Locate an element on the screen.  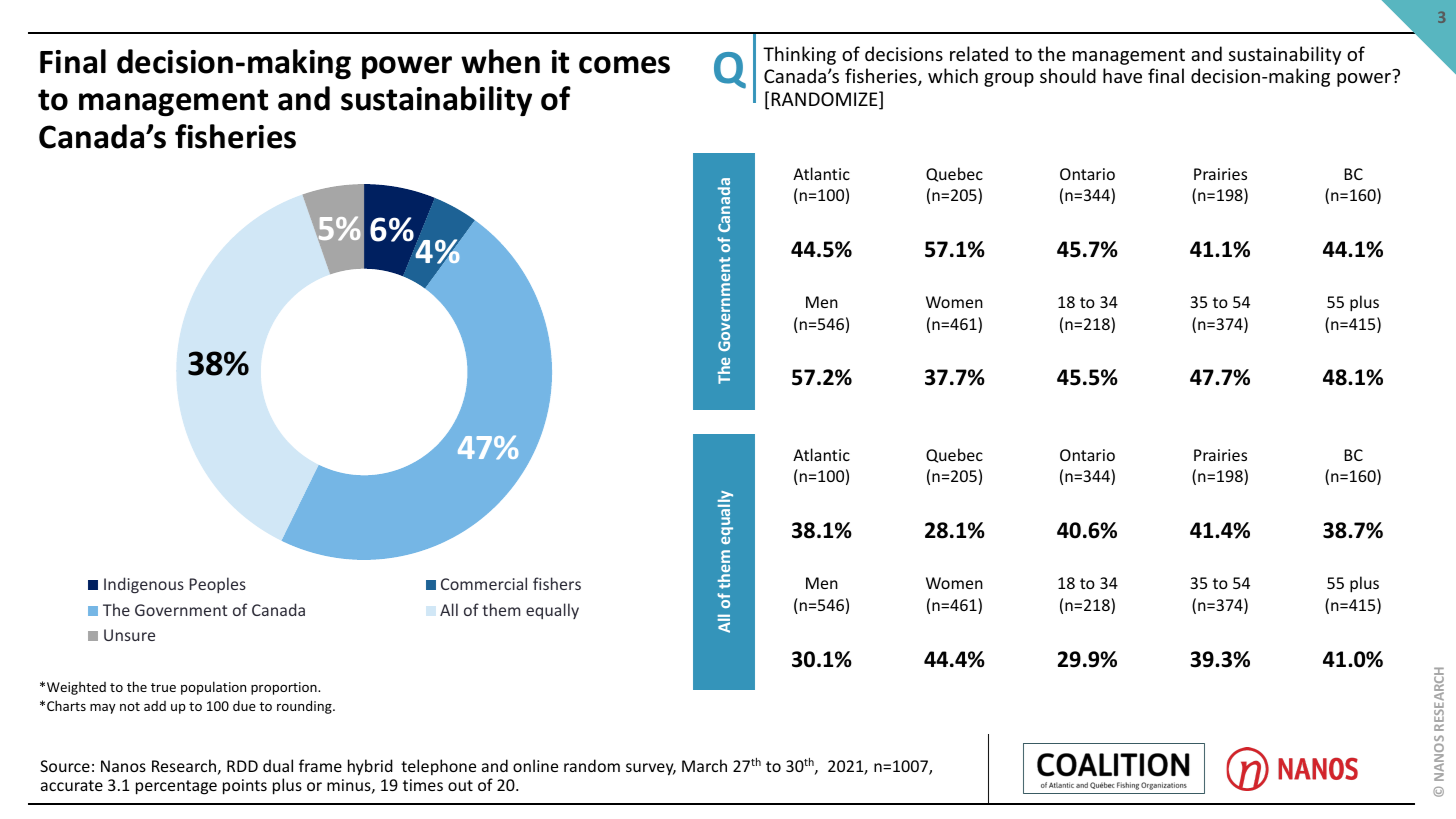
which is located at coordinates (953, 75).
